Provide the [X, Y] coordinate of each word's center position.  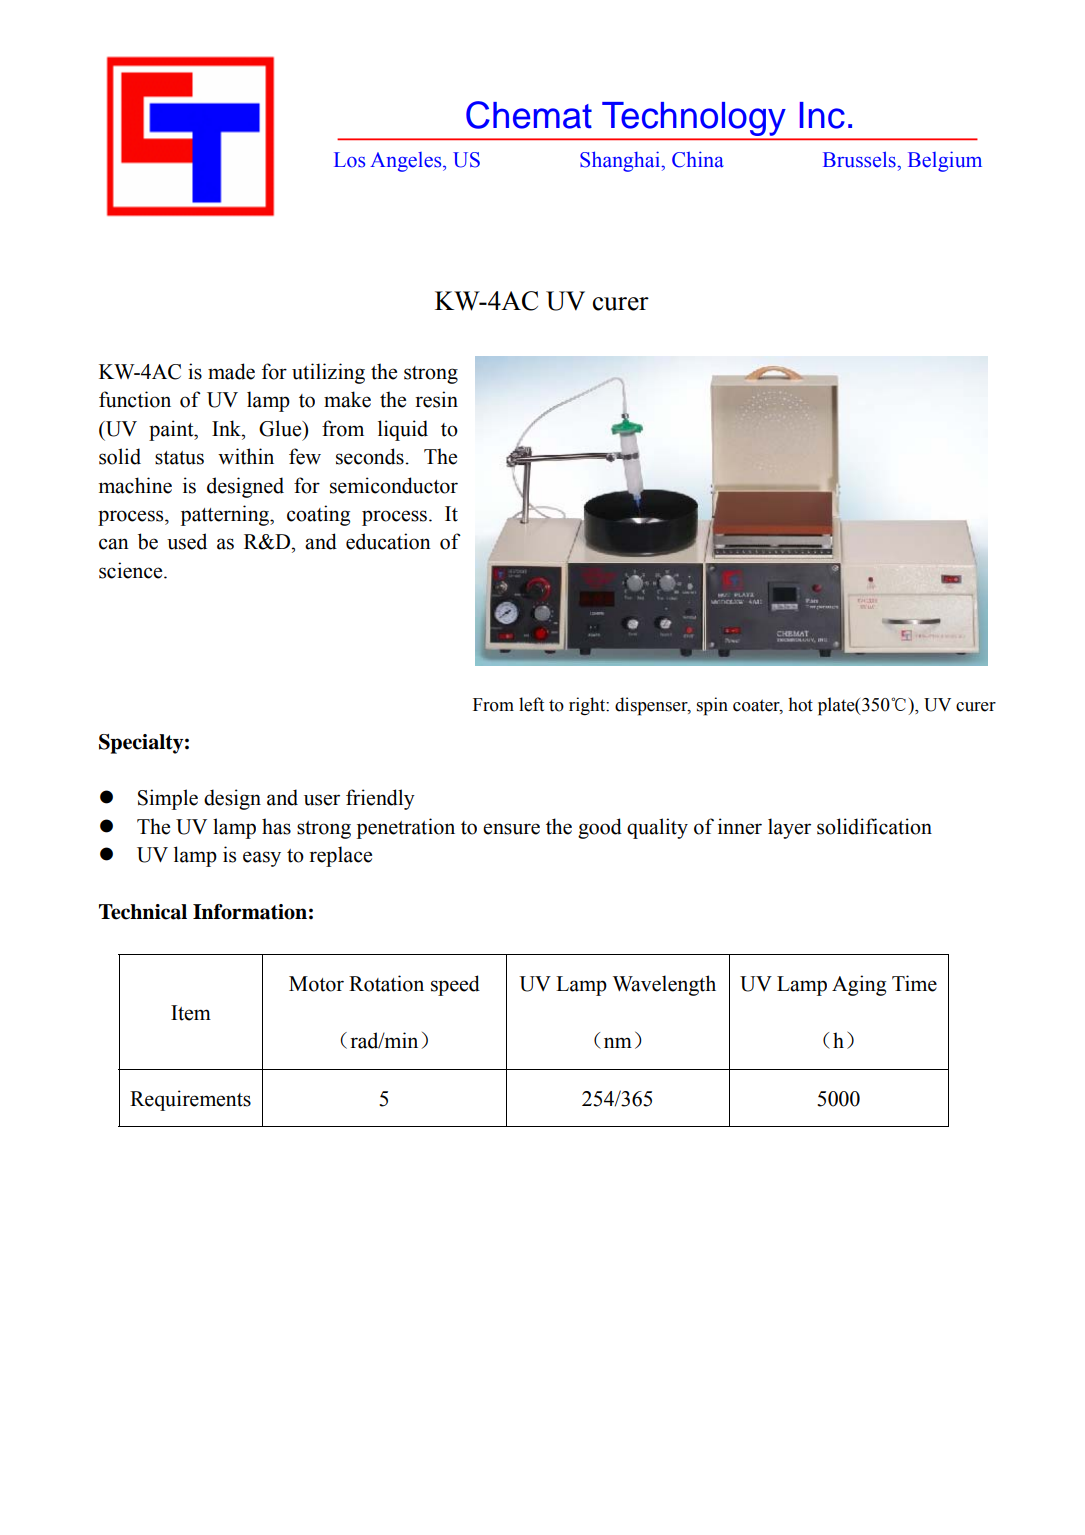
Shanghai [621, 161]
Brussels [860, 159]
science [132, 570]
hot [800, 704]
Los [349, 160]
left [531, 704]
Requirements [190, 1100]
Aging [859, 985]
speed [455, 985]
